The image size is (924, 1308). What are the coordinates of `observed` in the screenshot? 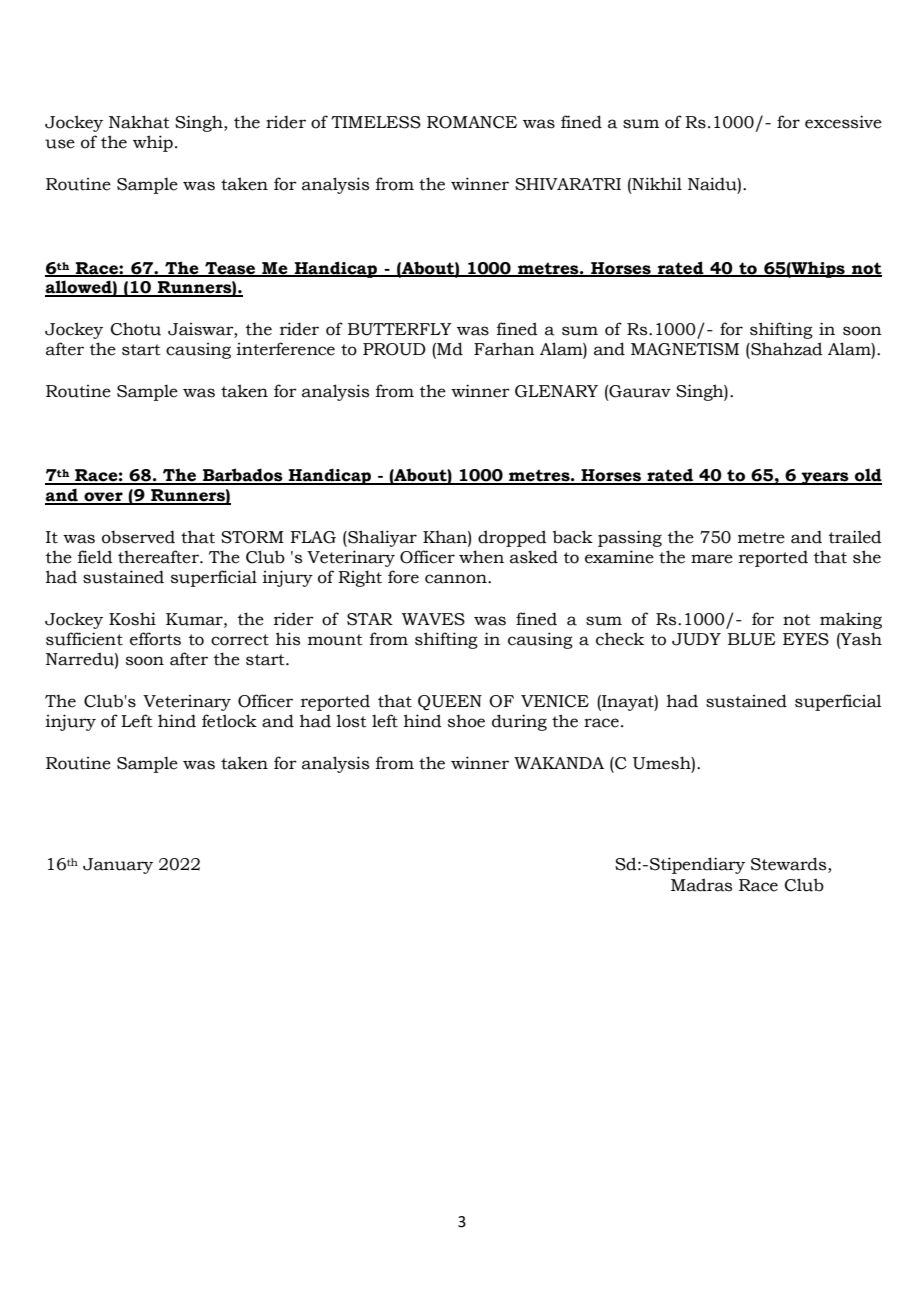 It's located at (138, 537).
